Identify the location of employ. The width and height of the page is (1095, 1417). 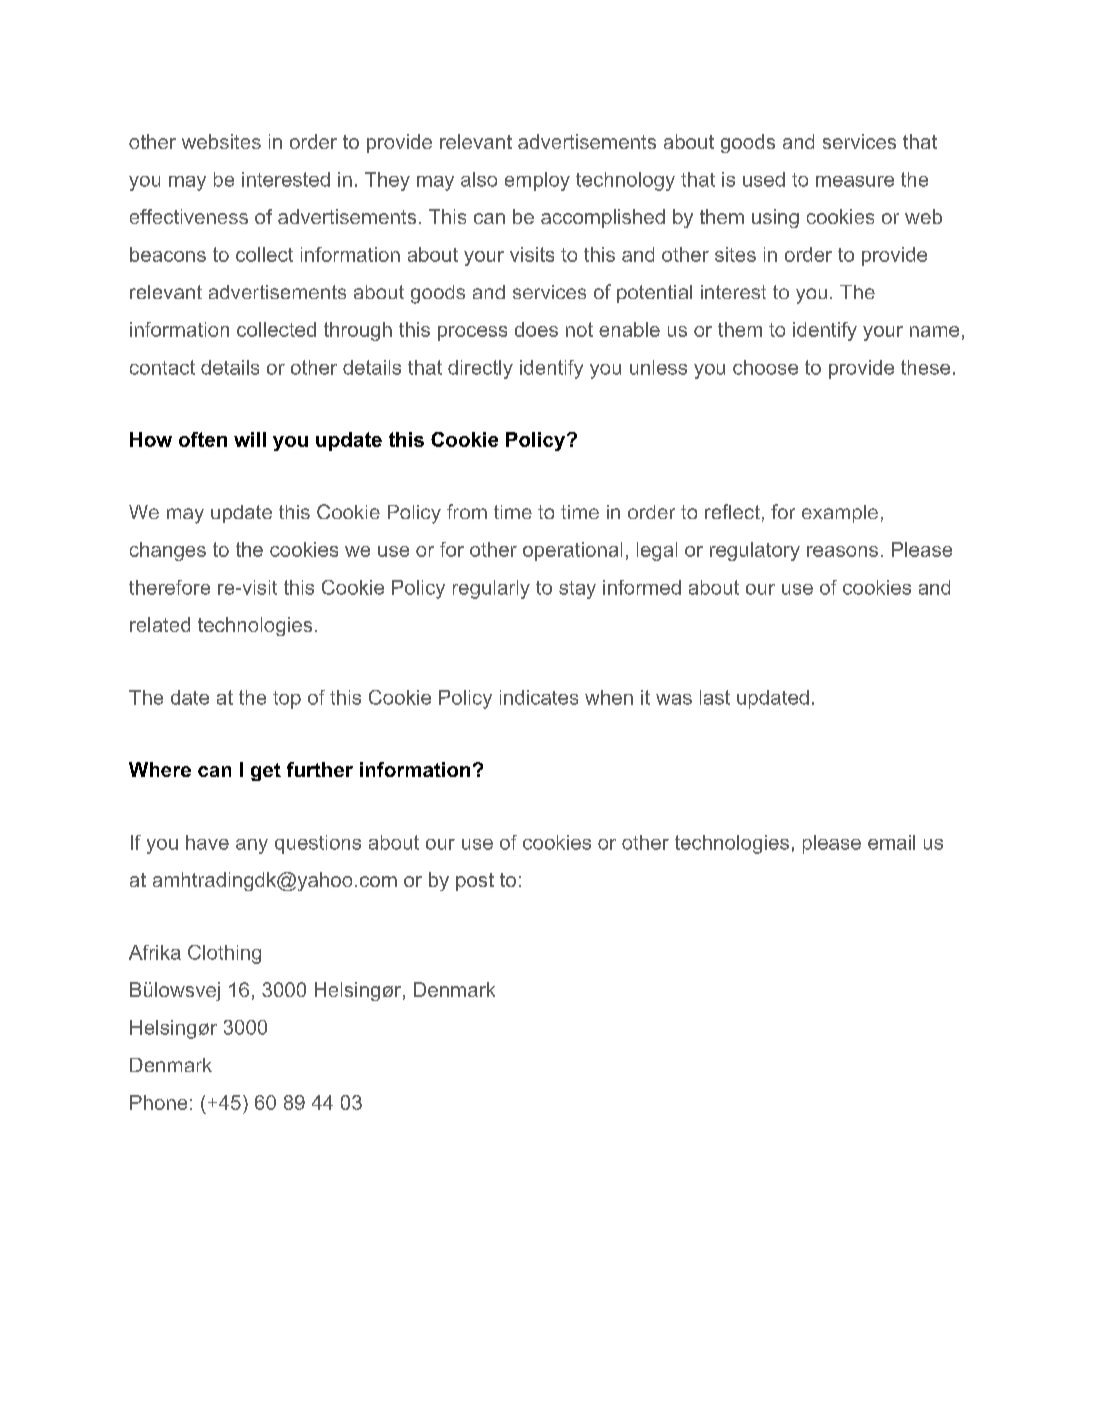
(537, 181).
